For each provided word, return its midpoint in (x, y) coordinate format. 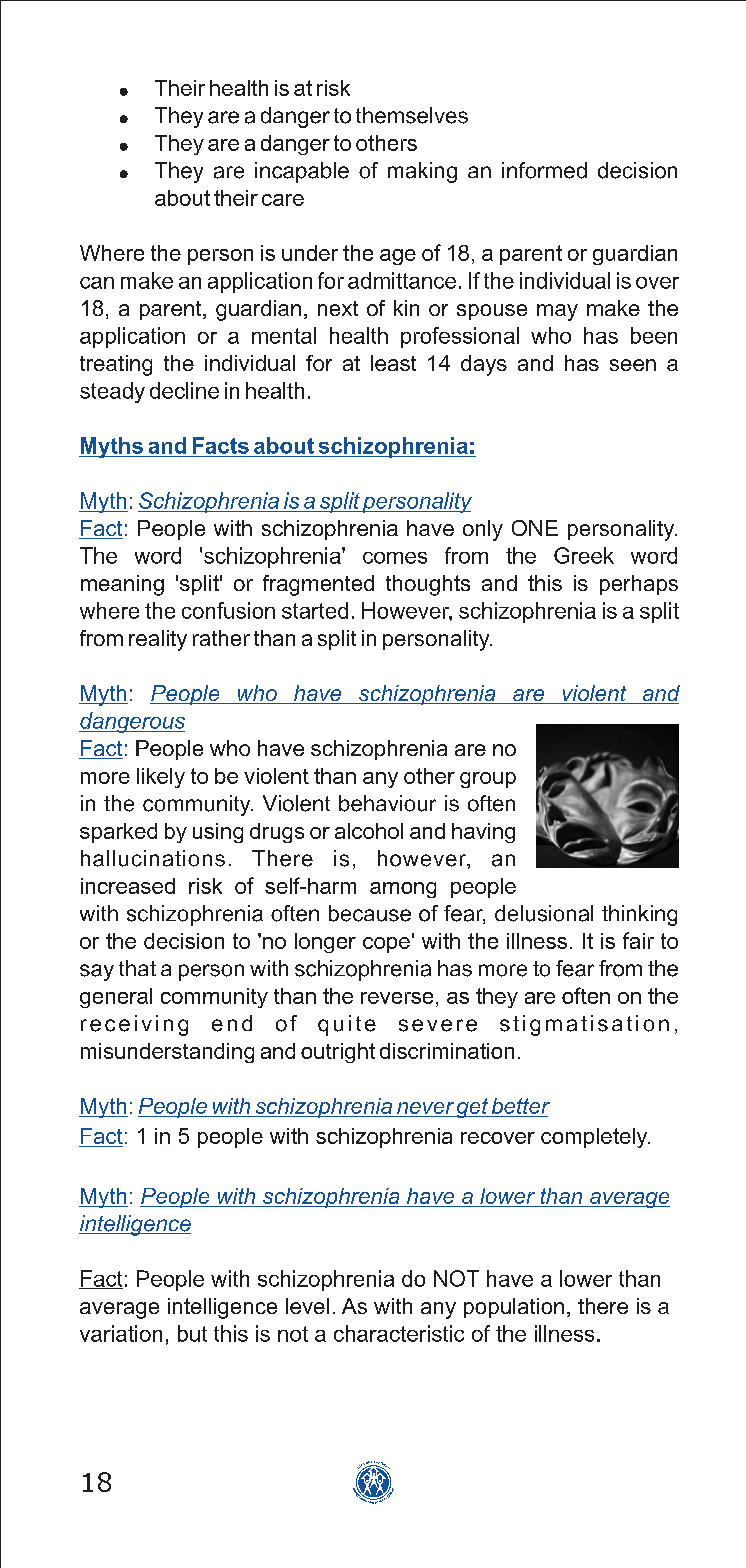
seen (633, 365)
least (393, 363)
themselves (412, 115)
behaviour (387, 803)
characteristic (399, 1333)
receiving (134, 1025)
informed (544, 170)
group (488, 780)
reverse (397, 998)
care (283, 200)
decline (184, 390)
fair (638, 940)
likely (161, 778)
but (192, 1333)
